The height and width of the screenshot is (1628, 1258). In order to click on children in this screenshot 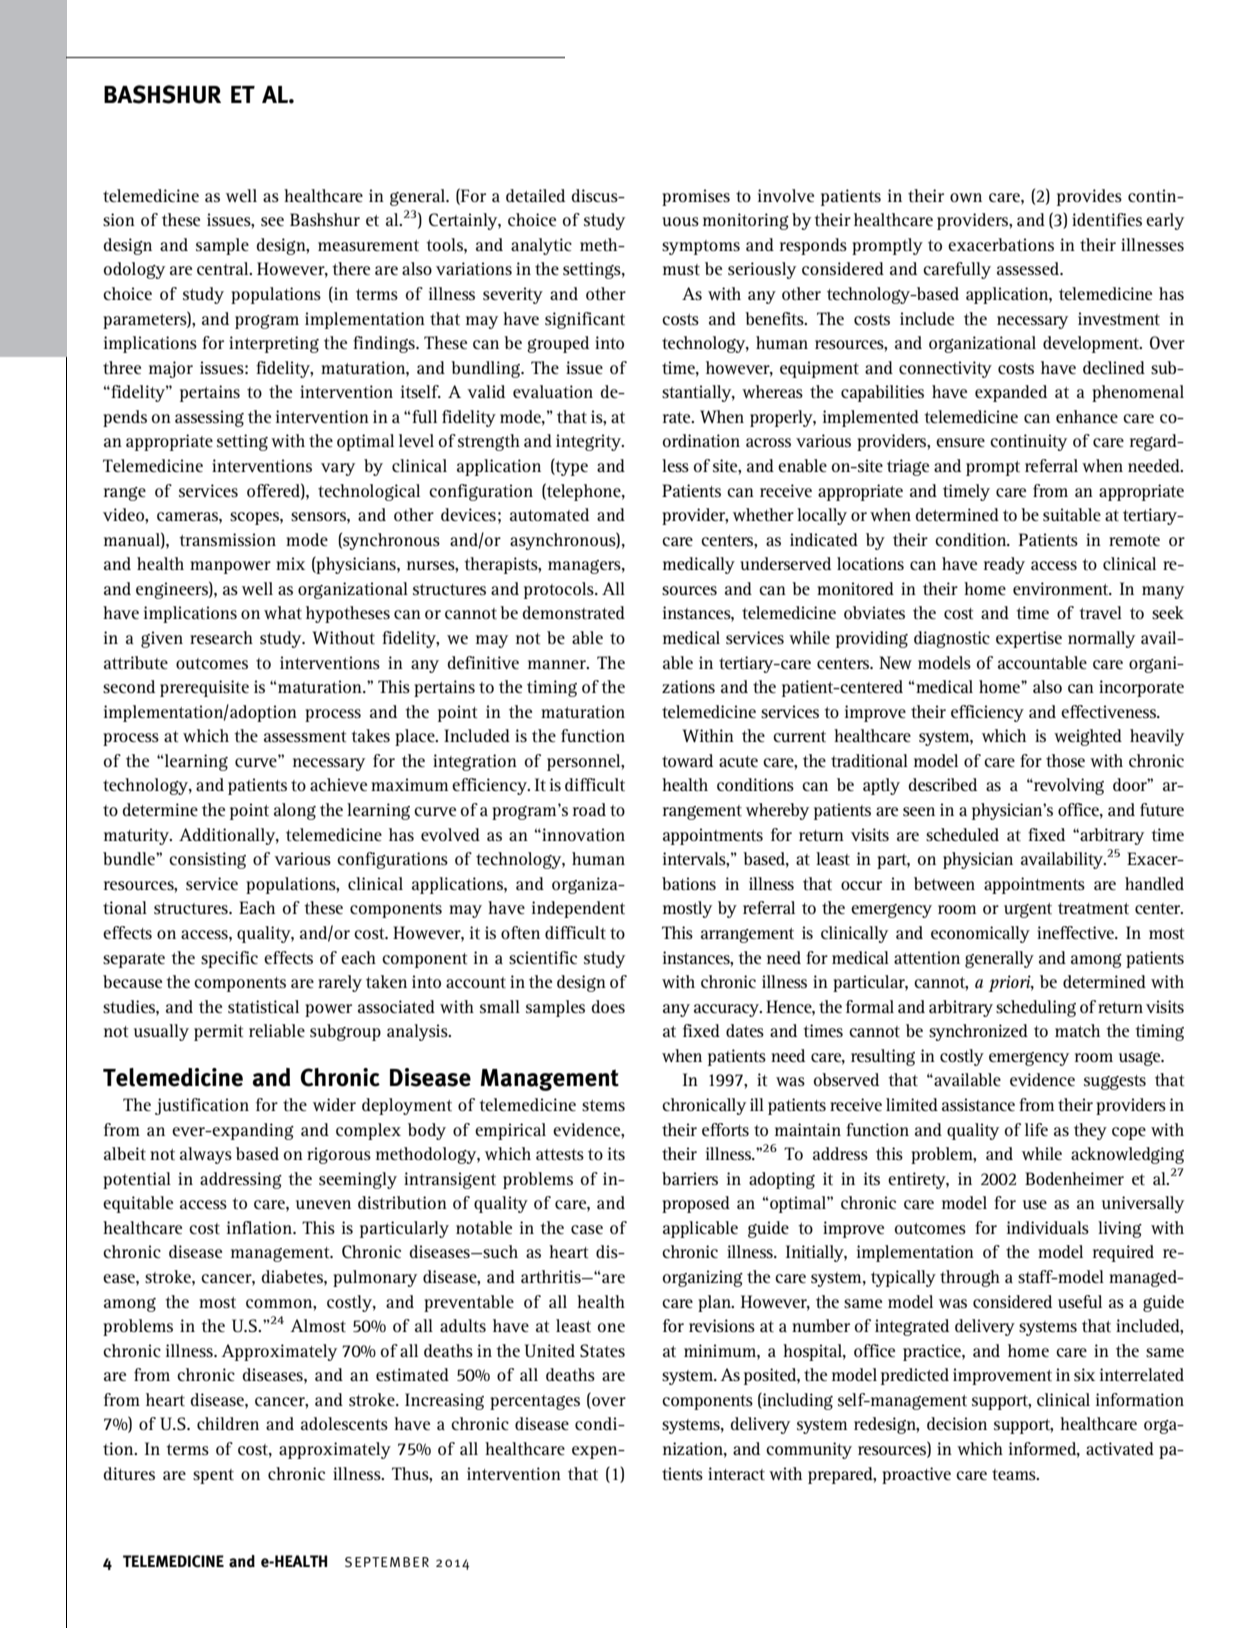, I will do `click(228, 1423)`.
